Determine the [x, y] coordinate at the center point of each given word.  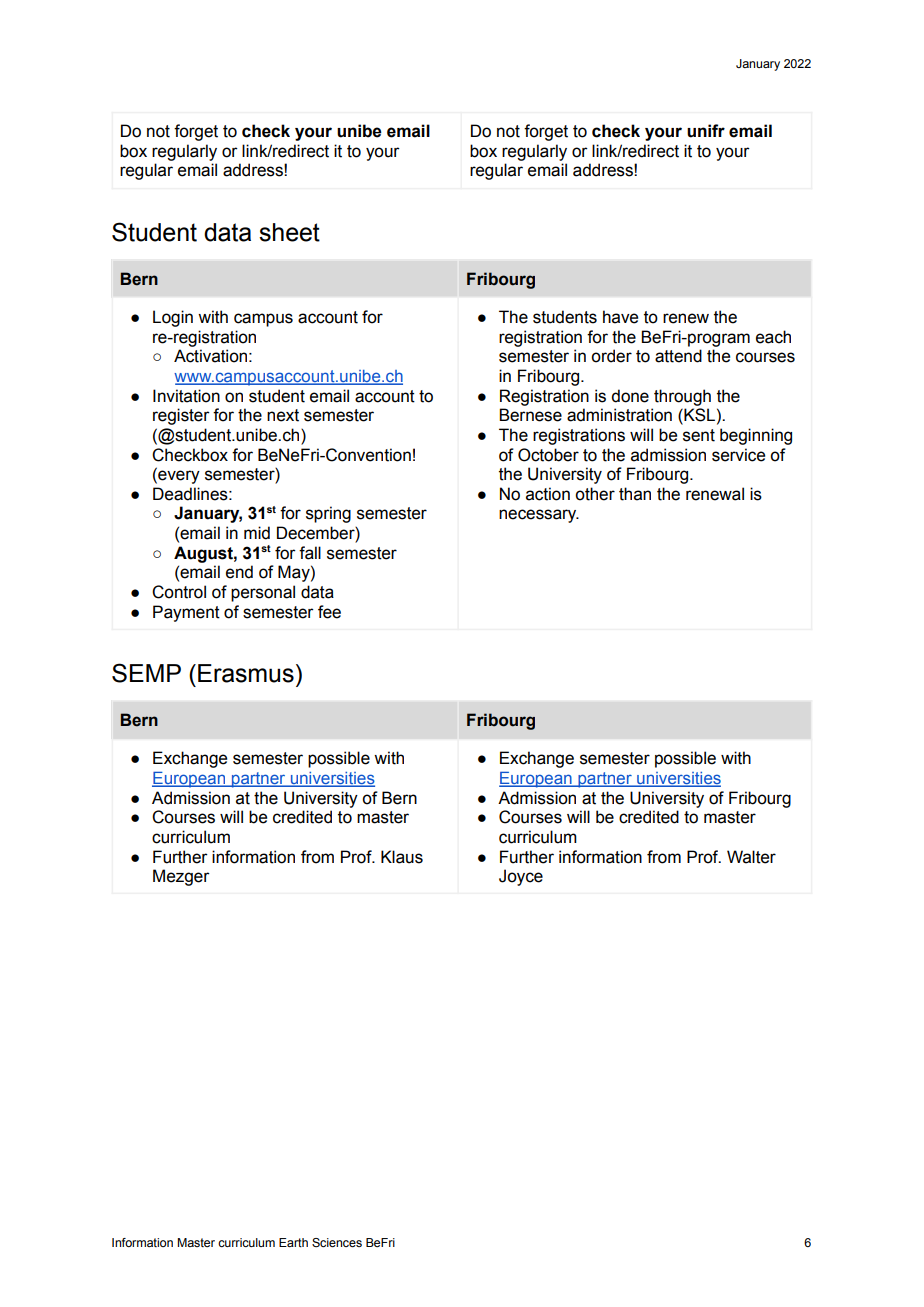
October [548, 455]
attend [678, 356]
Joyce [521, 877]
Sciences [337, 1242]
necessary [539, 516]
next [283, 415]
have [620, 317]
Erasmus [246, 673]
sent [699, 435]
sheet [289, 232]
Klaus [402, 857]
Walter [751, 857]
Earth [293, 1242]
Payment [186, 613]
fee [329, 612]
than [635, 494]
